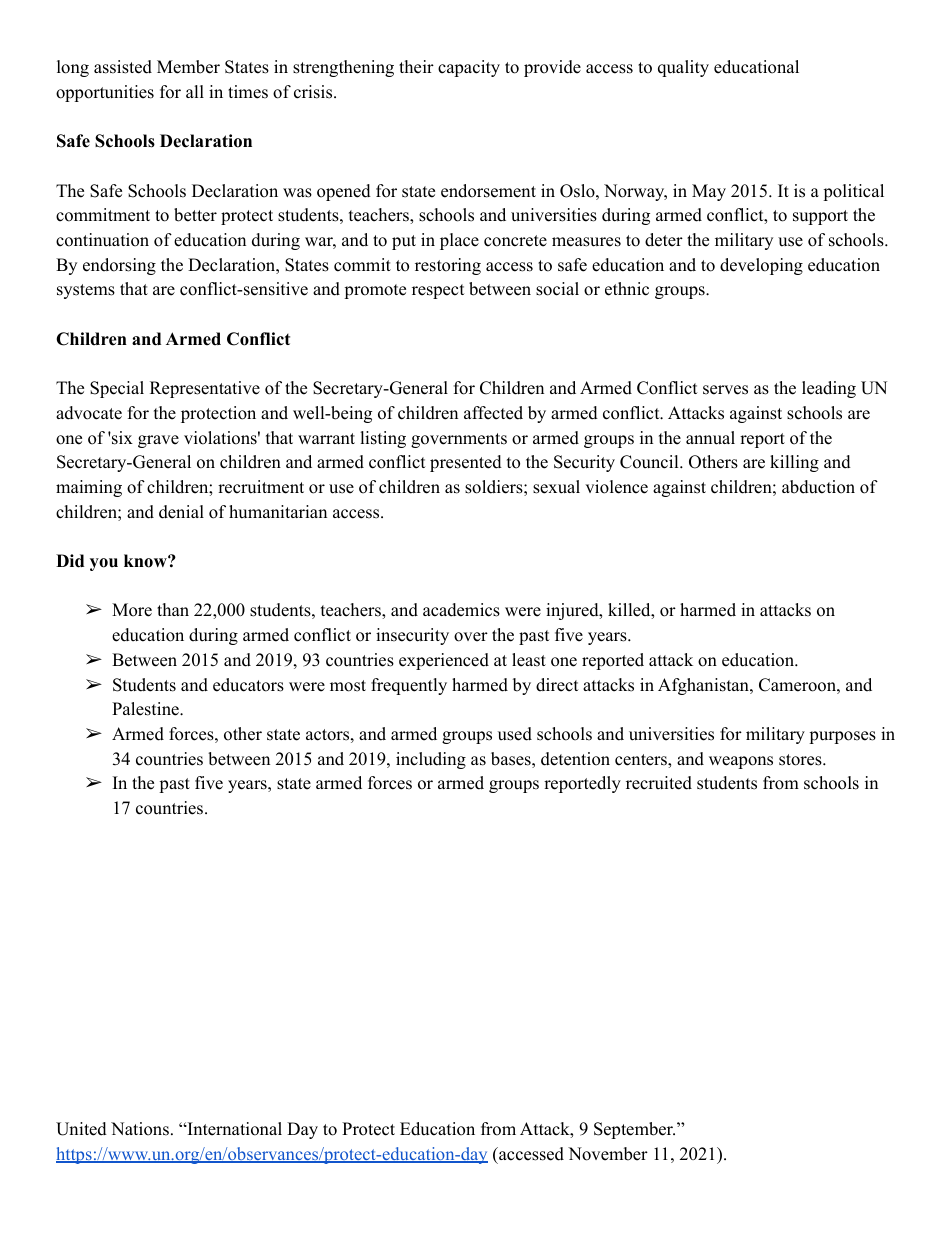 The width and height of the screenshot is (952, 1233). Describe the element at coordinates (469, 68) in the screenshot. I see `capacity` at that location.
